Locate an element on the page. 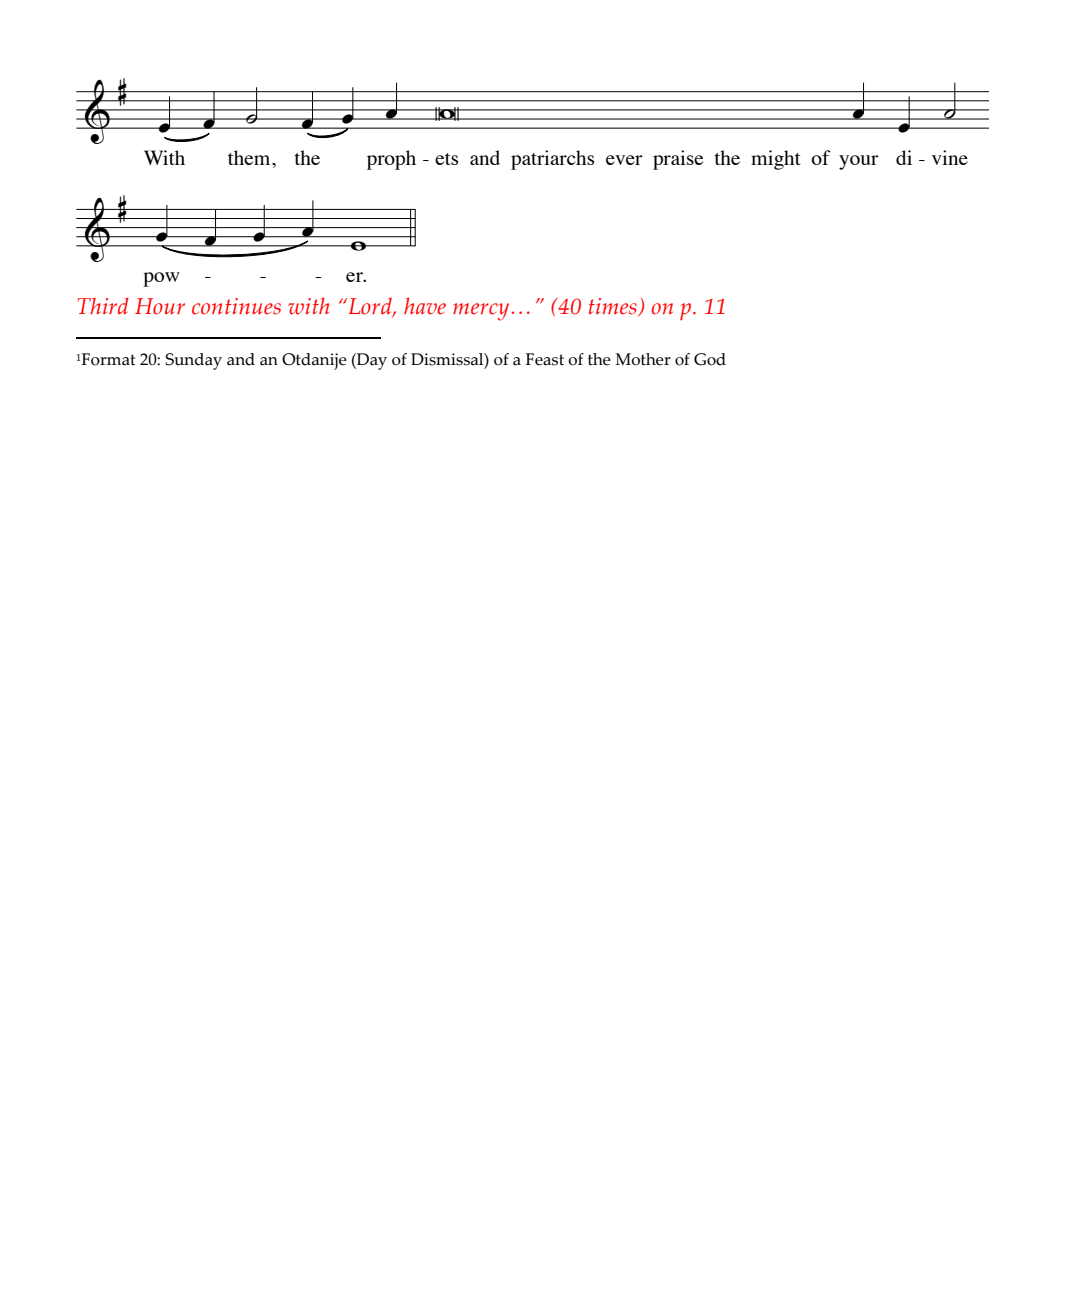  pow is located at coordinates (161, 279).
